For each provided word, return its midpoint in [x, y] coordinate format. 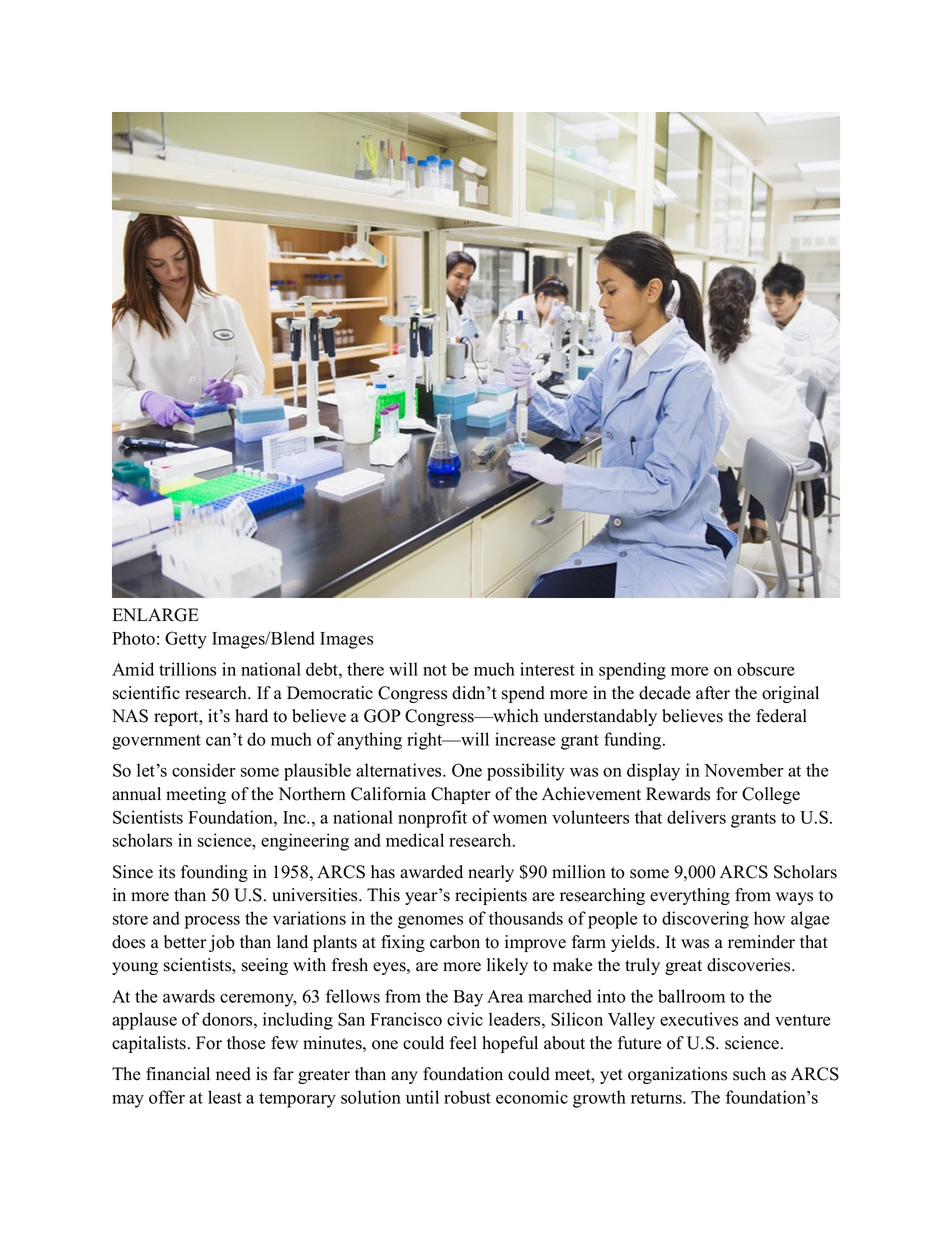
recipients [491, 896]
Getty [186, 640]
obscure [766, 669]
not [435, 670]
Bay [468, 998]
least [225, 1097]
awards [189, 996]
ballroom [691, 996]
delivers [696, 817]
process [212, 922]
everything [690, 896]
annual [136, 794]
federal [781, 716]
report [177, 718]
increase [525, 739]
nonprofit [432, 819]
